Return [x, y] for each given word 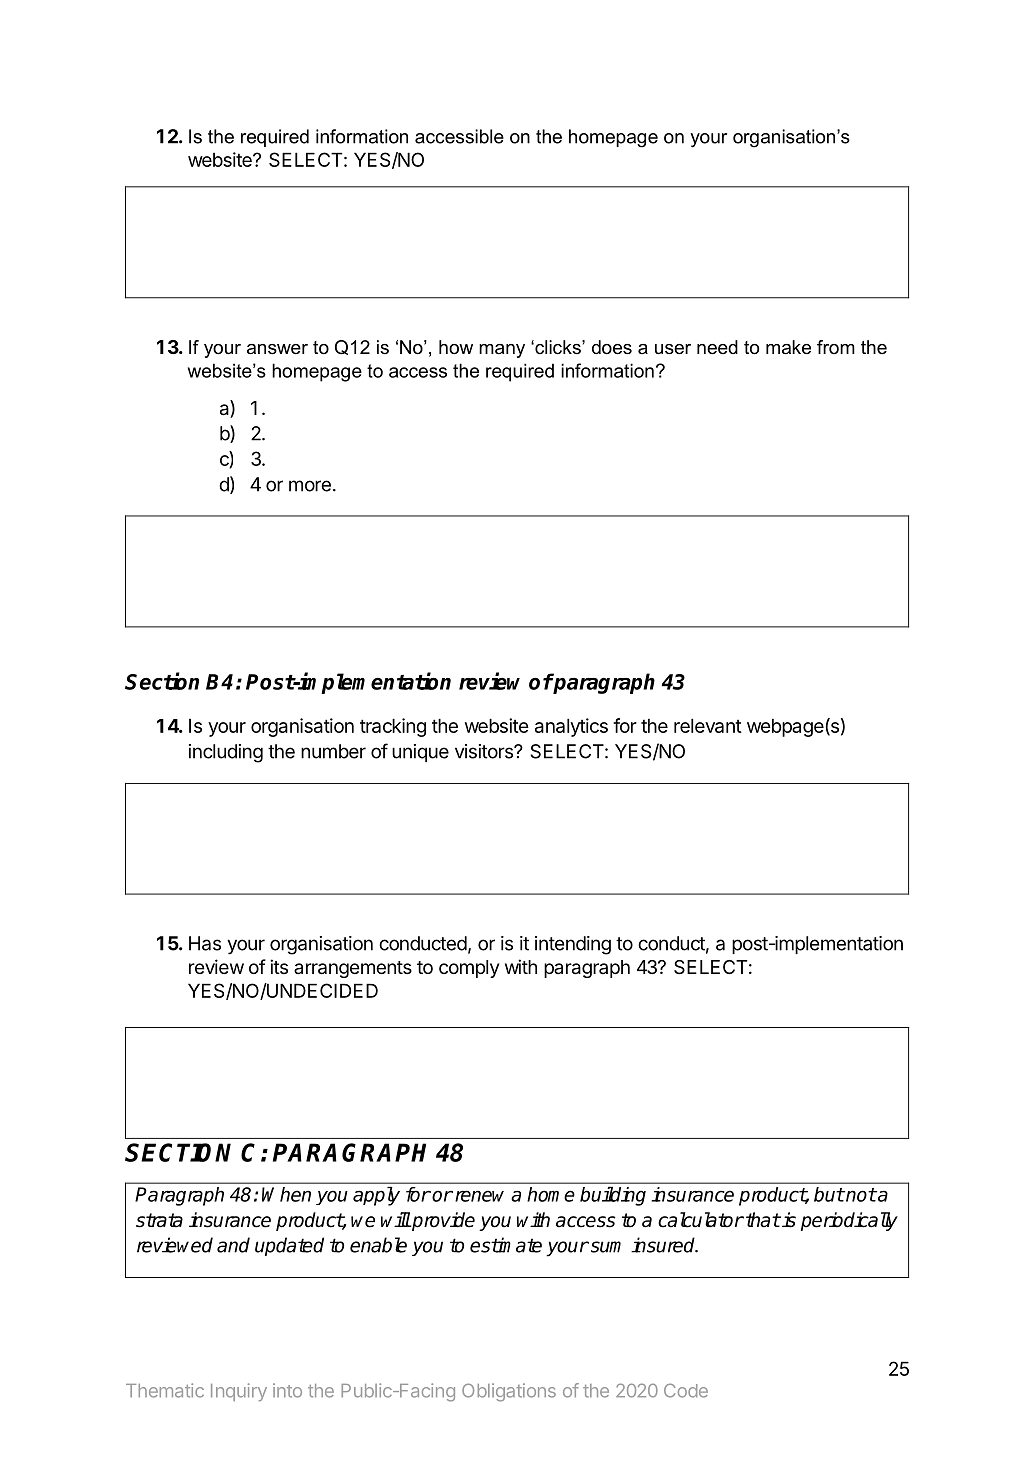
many [502, 351]
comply [469, 969]
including [226, 753]
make [788, 347]
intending [573, 945]
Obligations [509, 1392]
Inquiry [239, 1392]
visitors [485, 751]
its [279, 966]
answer [277, 349]
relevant [708, 725]
